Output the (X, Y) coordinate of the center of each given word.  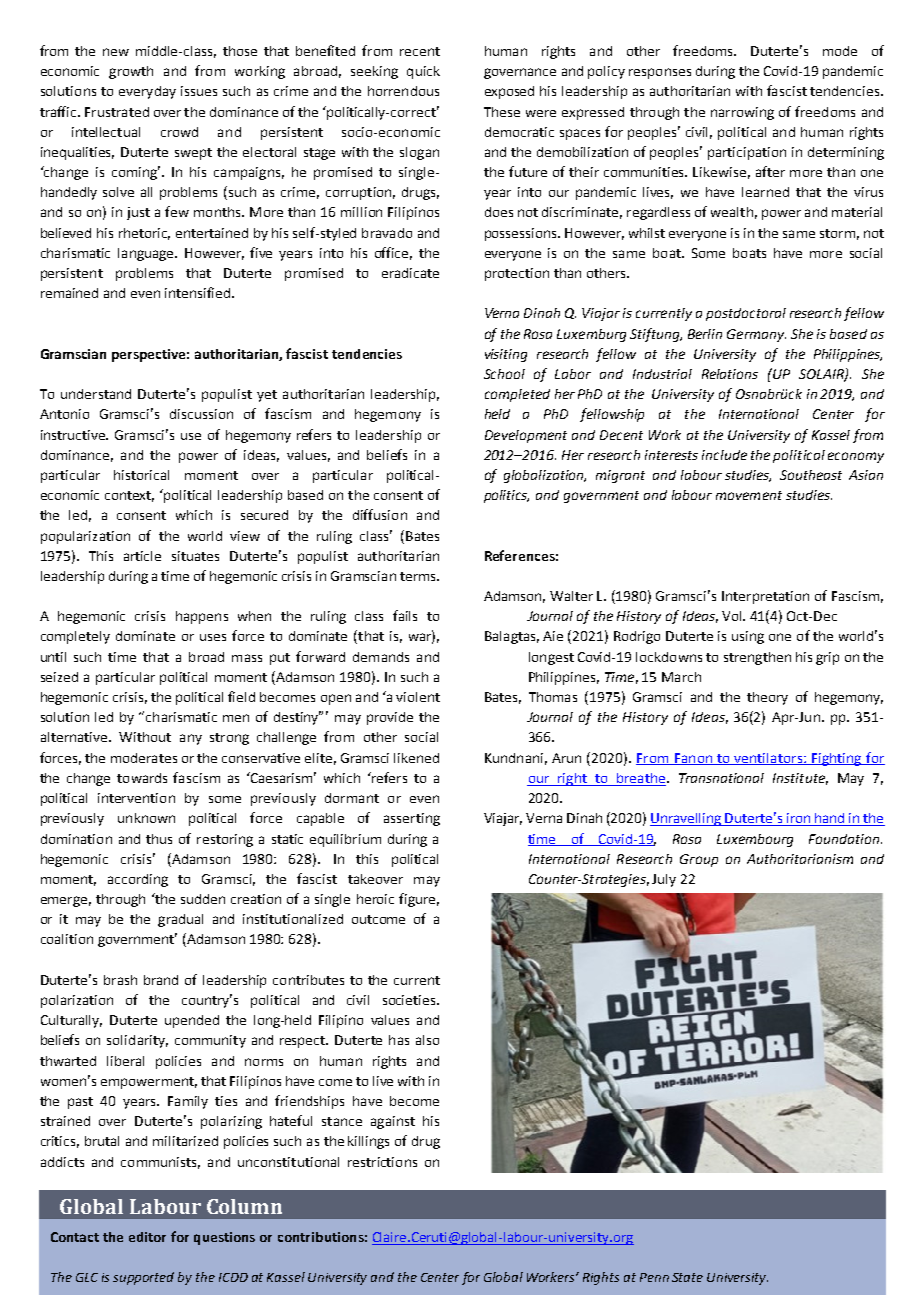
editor (147, 1237)
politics (506, 496)
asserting (412, 819)
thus (159, 839)
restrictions (382, 1162)
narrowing (742, 113)
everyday (147, 92)
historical (141, 475)
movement (749, 495)
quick (423, 72)
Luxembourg (755, 840)
